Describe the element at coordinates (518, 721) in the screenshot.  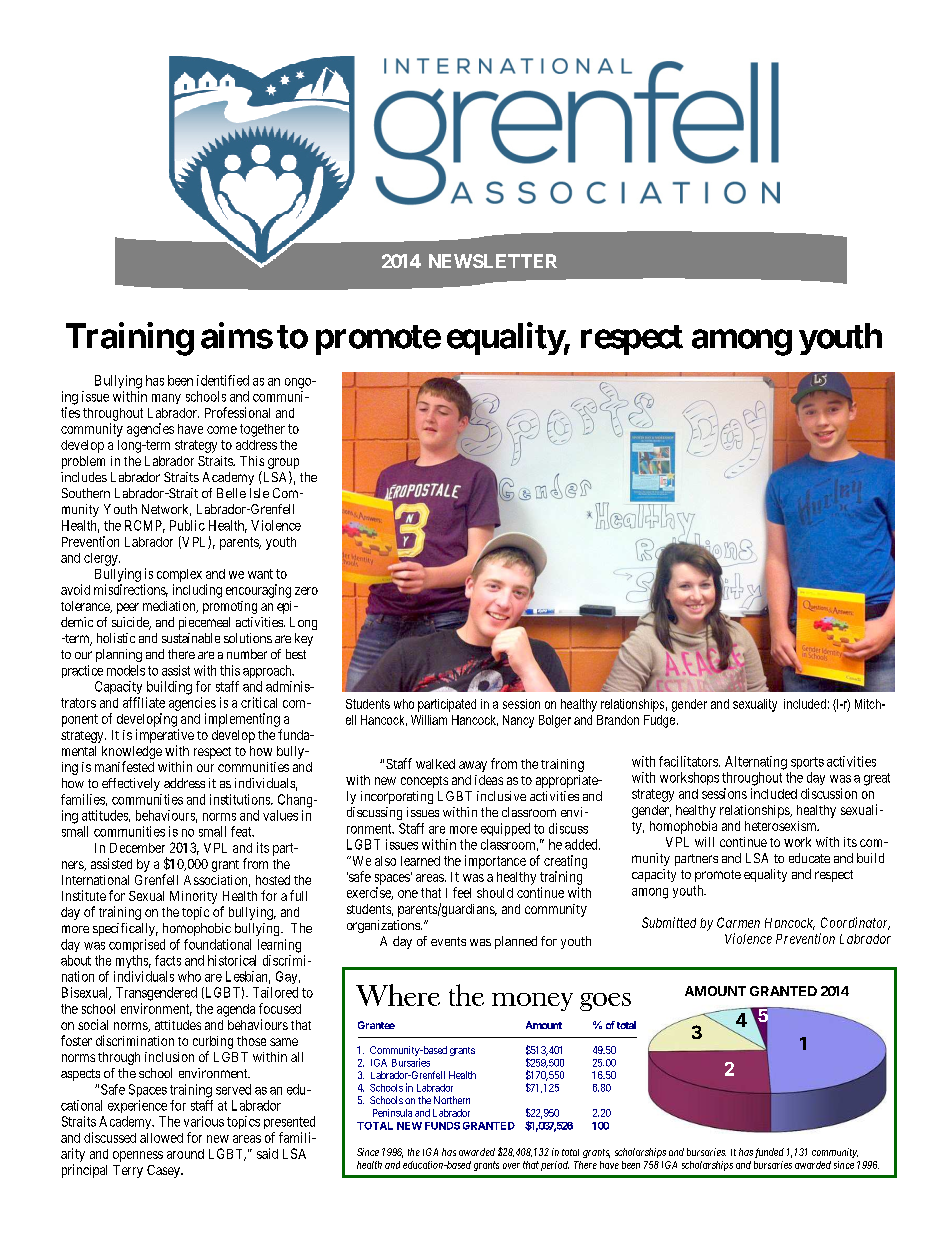
I see `Nancy` at that location.
